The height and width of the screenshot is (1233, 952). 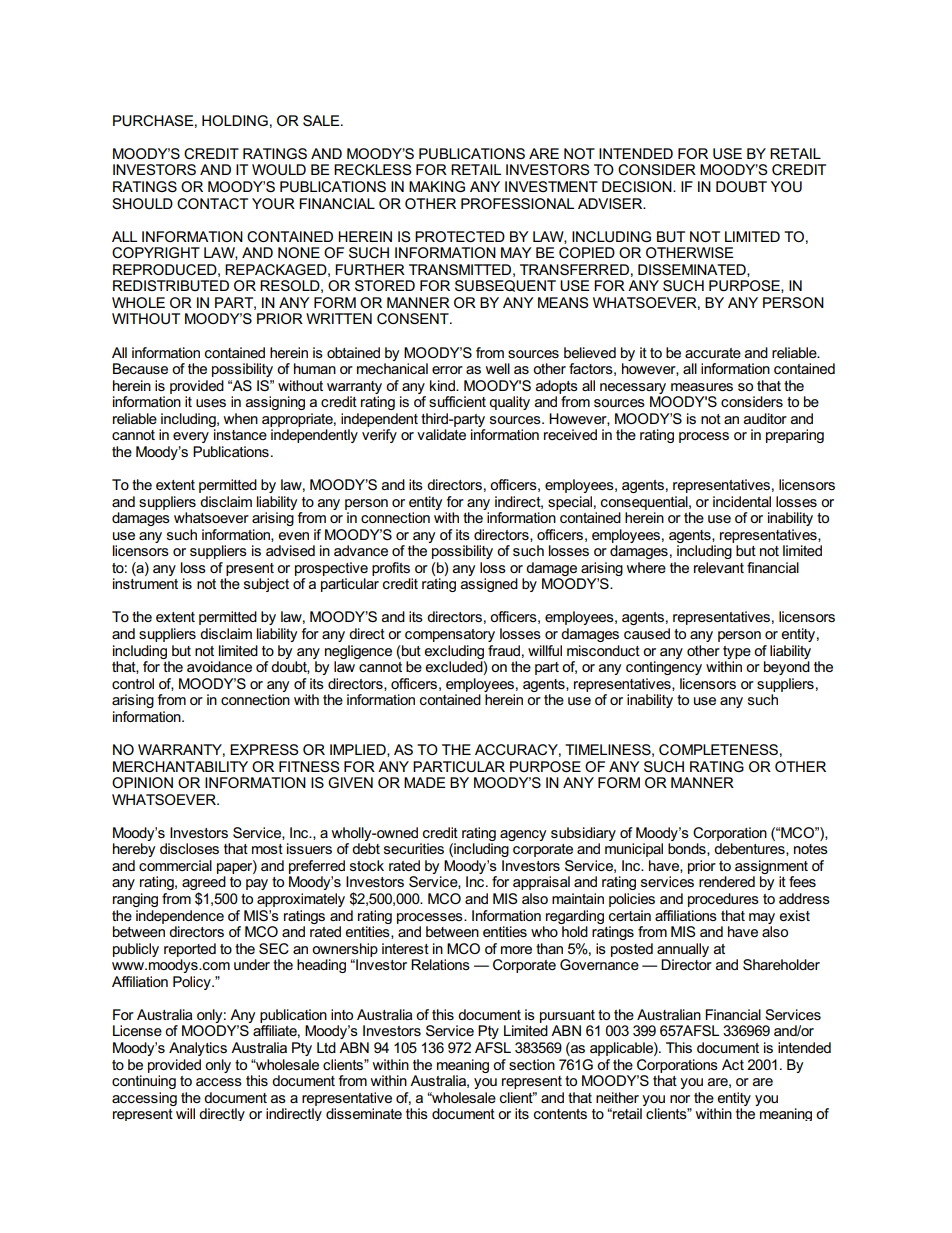 What do you see at coordinates (180, 766) in the screenshot?
I see `MERCHANTABILITY` at bounding box center [180, 766].
